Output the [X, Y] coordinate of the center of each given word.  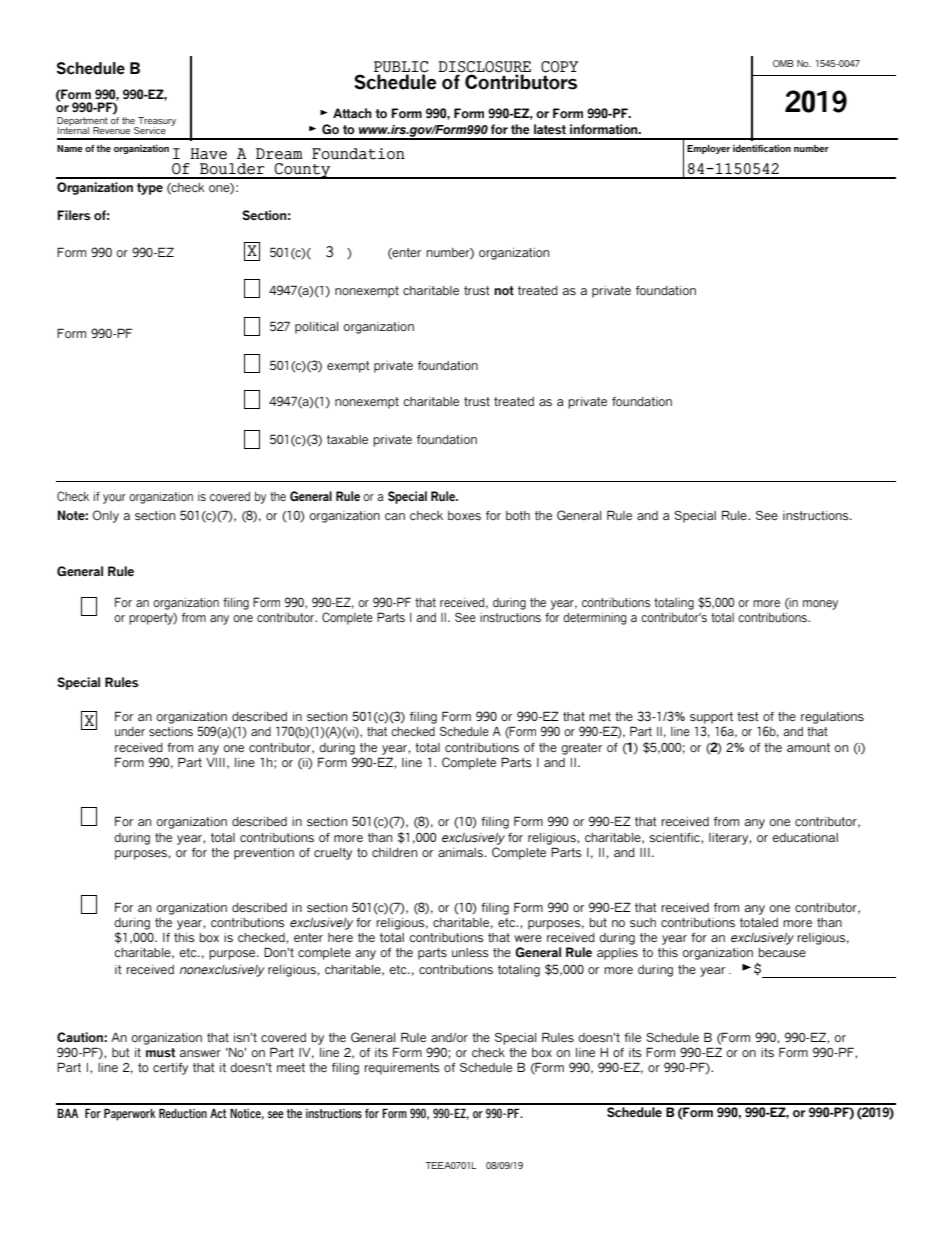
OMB [783, 63]
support [711, 718]
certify [170, 1069]
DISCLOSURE [484, 67]
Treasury [156, 123]
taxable [347, 439]
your [114, 499]
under [130, 731]
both [518, 515]
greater [581, 749]
